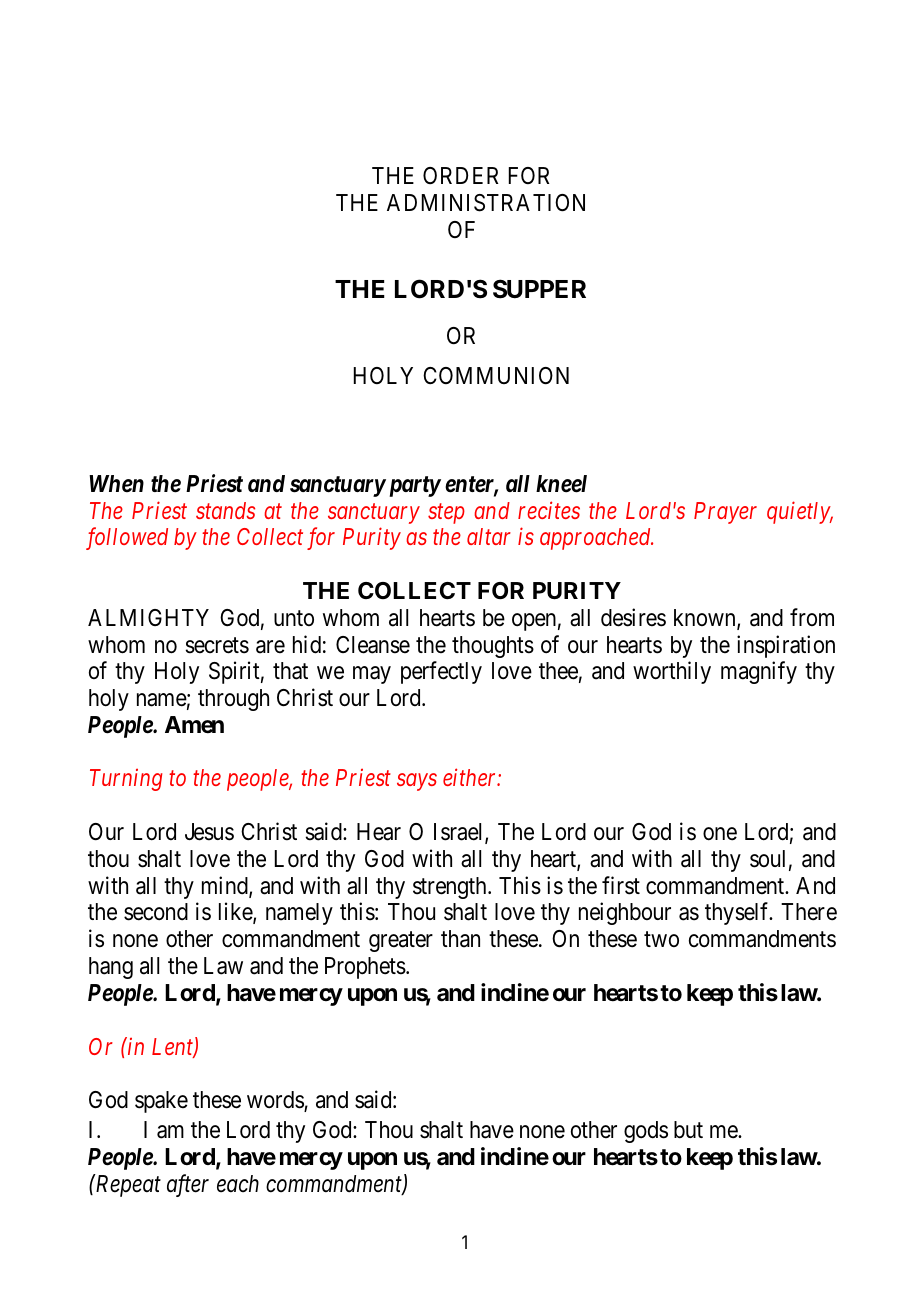  I want to click on SUPPER, so click(539, 289).
